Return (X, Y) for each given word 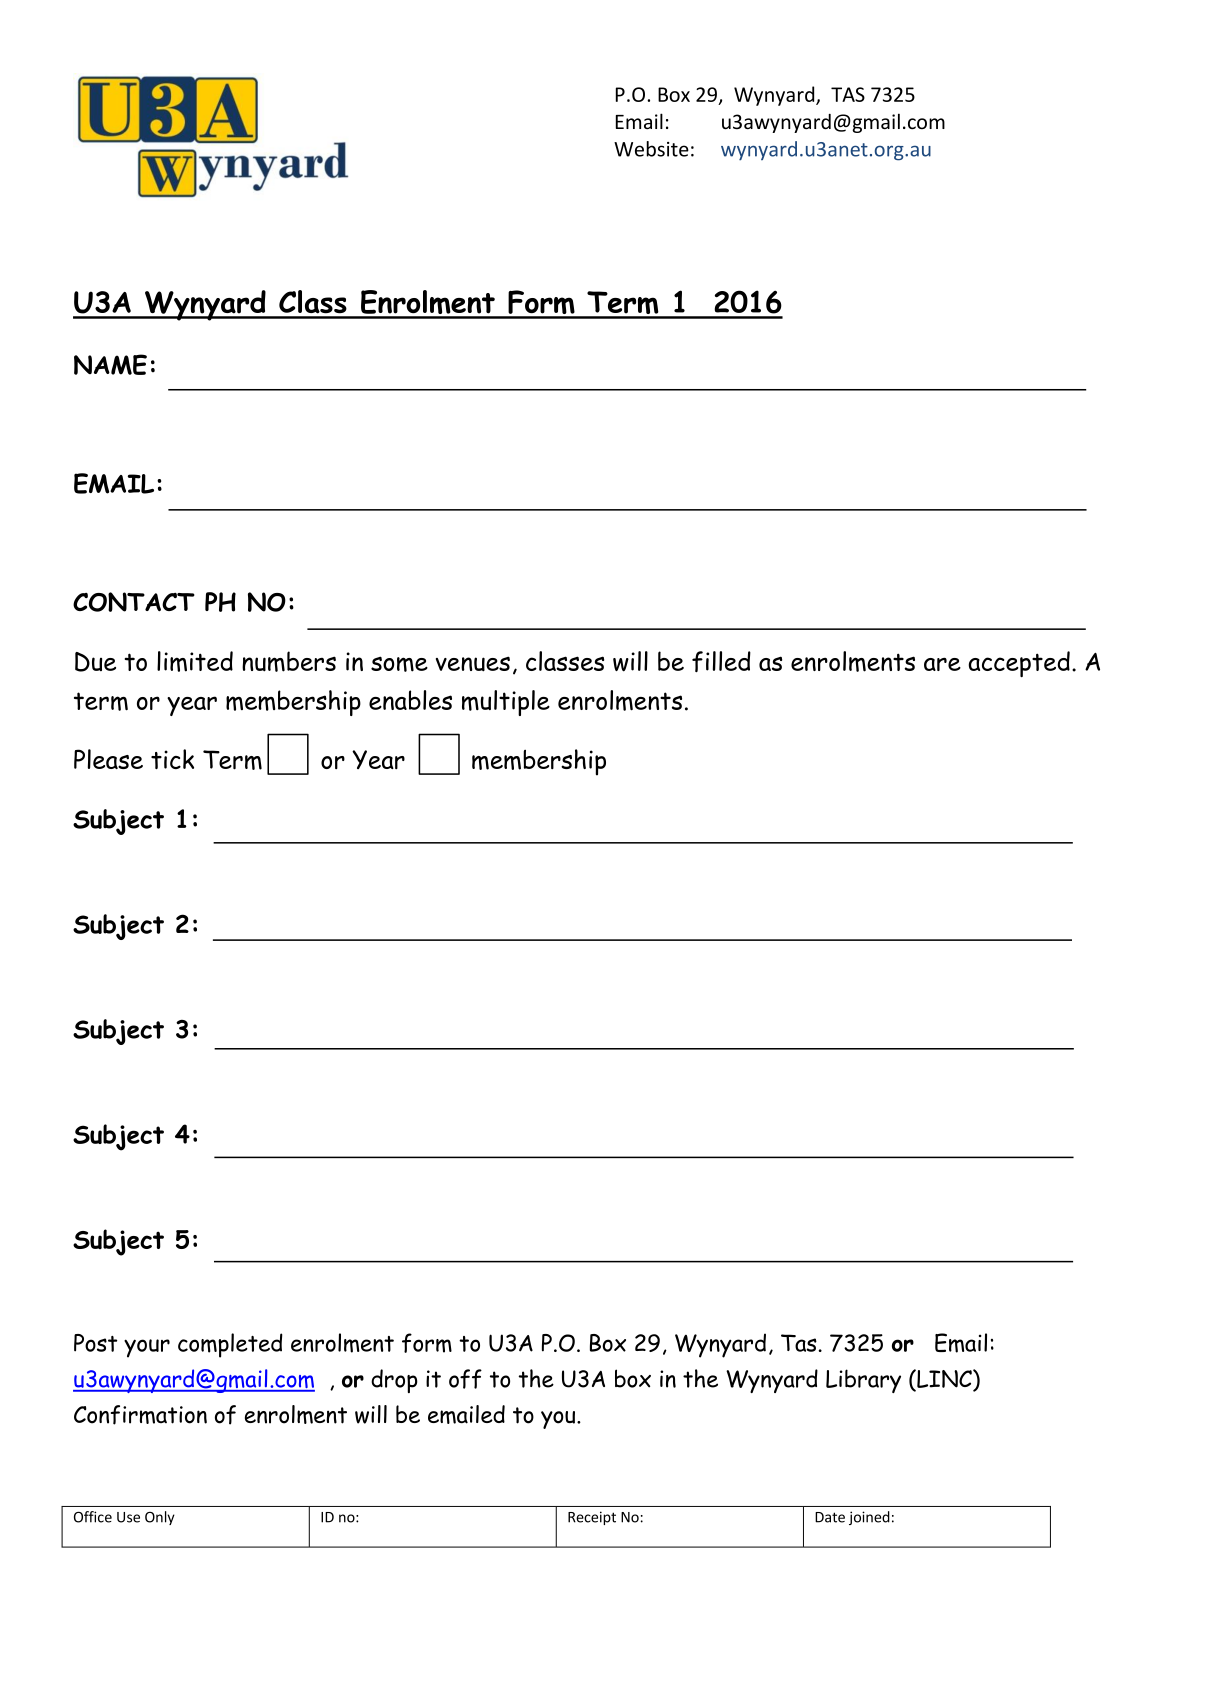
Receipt (592, 1518)
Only (160, 1518)
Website (651, 149)
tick (172, 759)
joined (869, 1518)
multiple (506, 703)
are (942, 664)
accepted (1019, 664)
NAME (110, 364)
